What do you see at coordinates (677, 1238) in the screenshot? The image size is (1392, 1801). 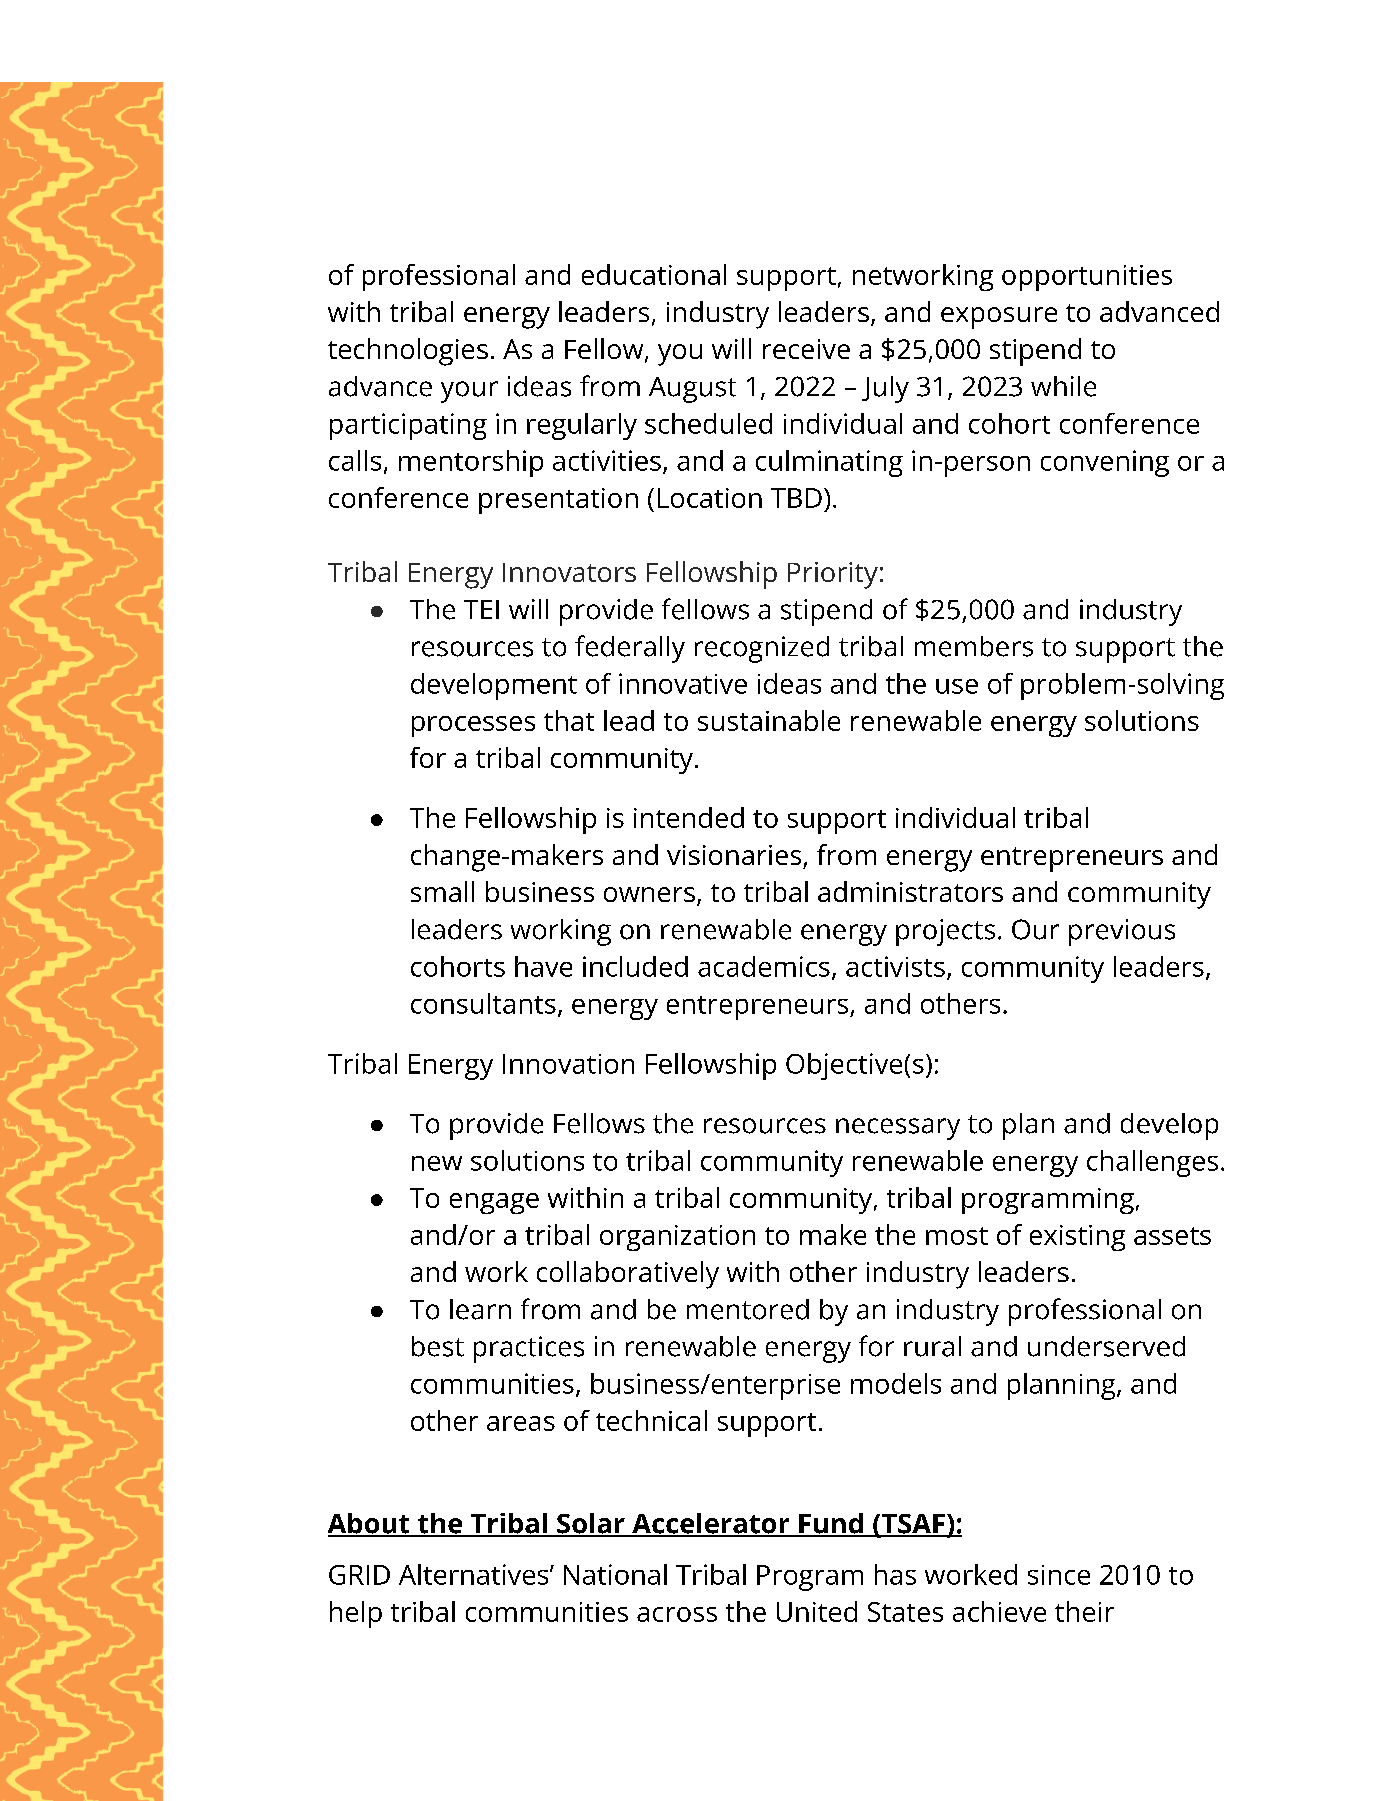 I see `organization` at bounding box center [677, 1238].
